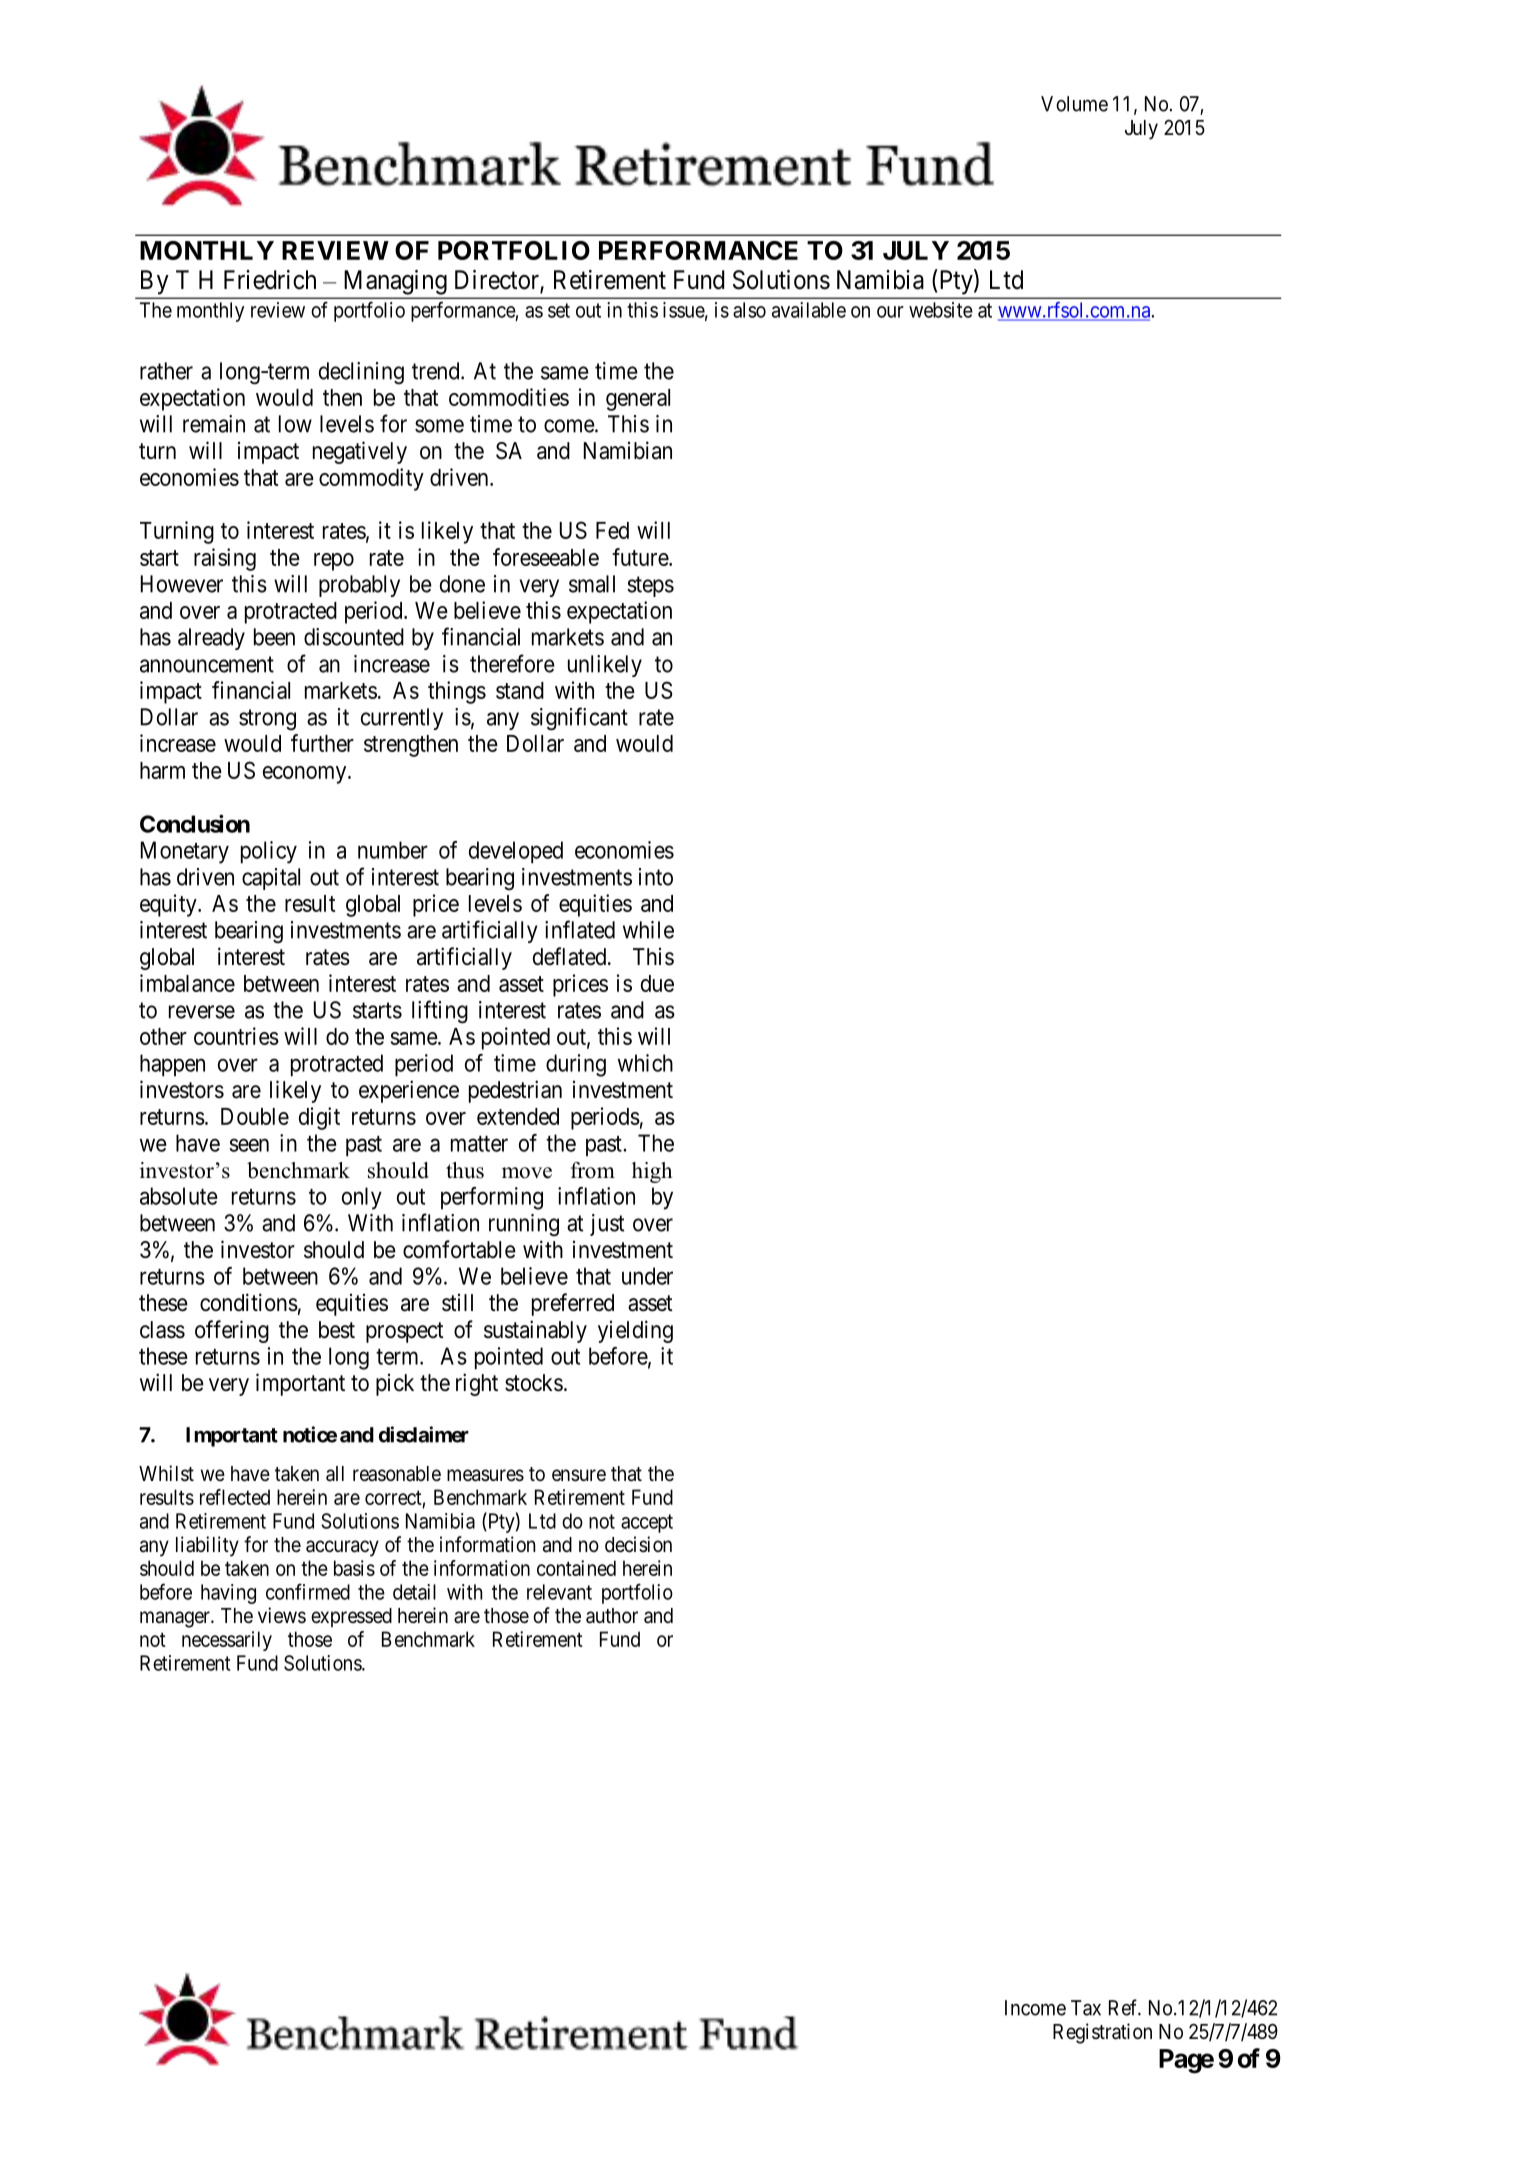  I want to click on economy, so click(306, 775).
